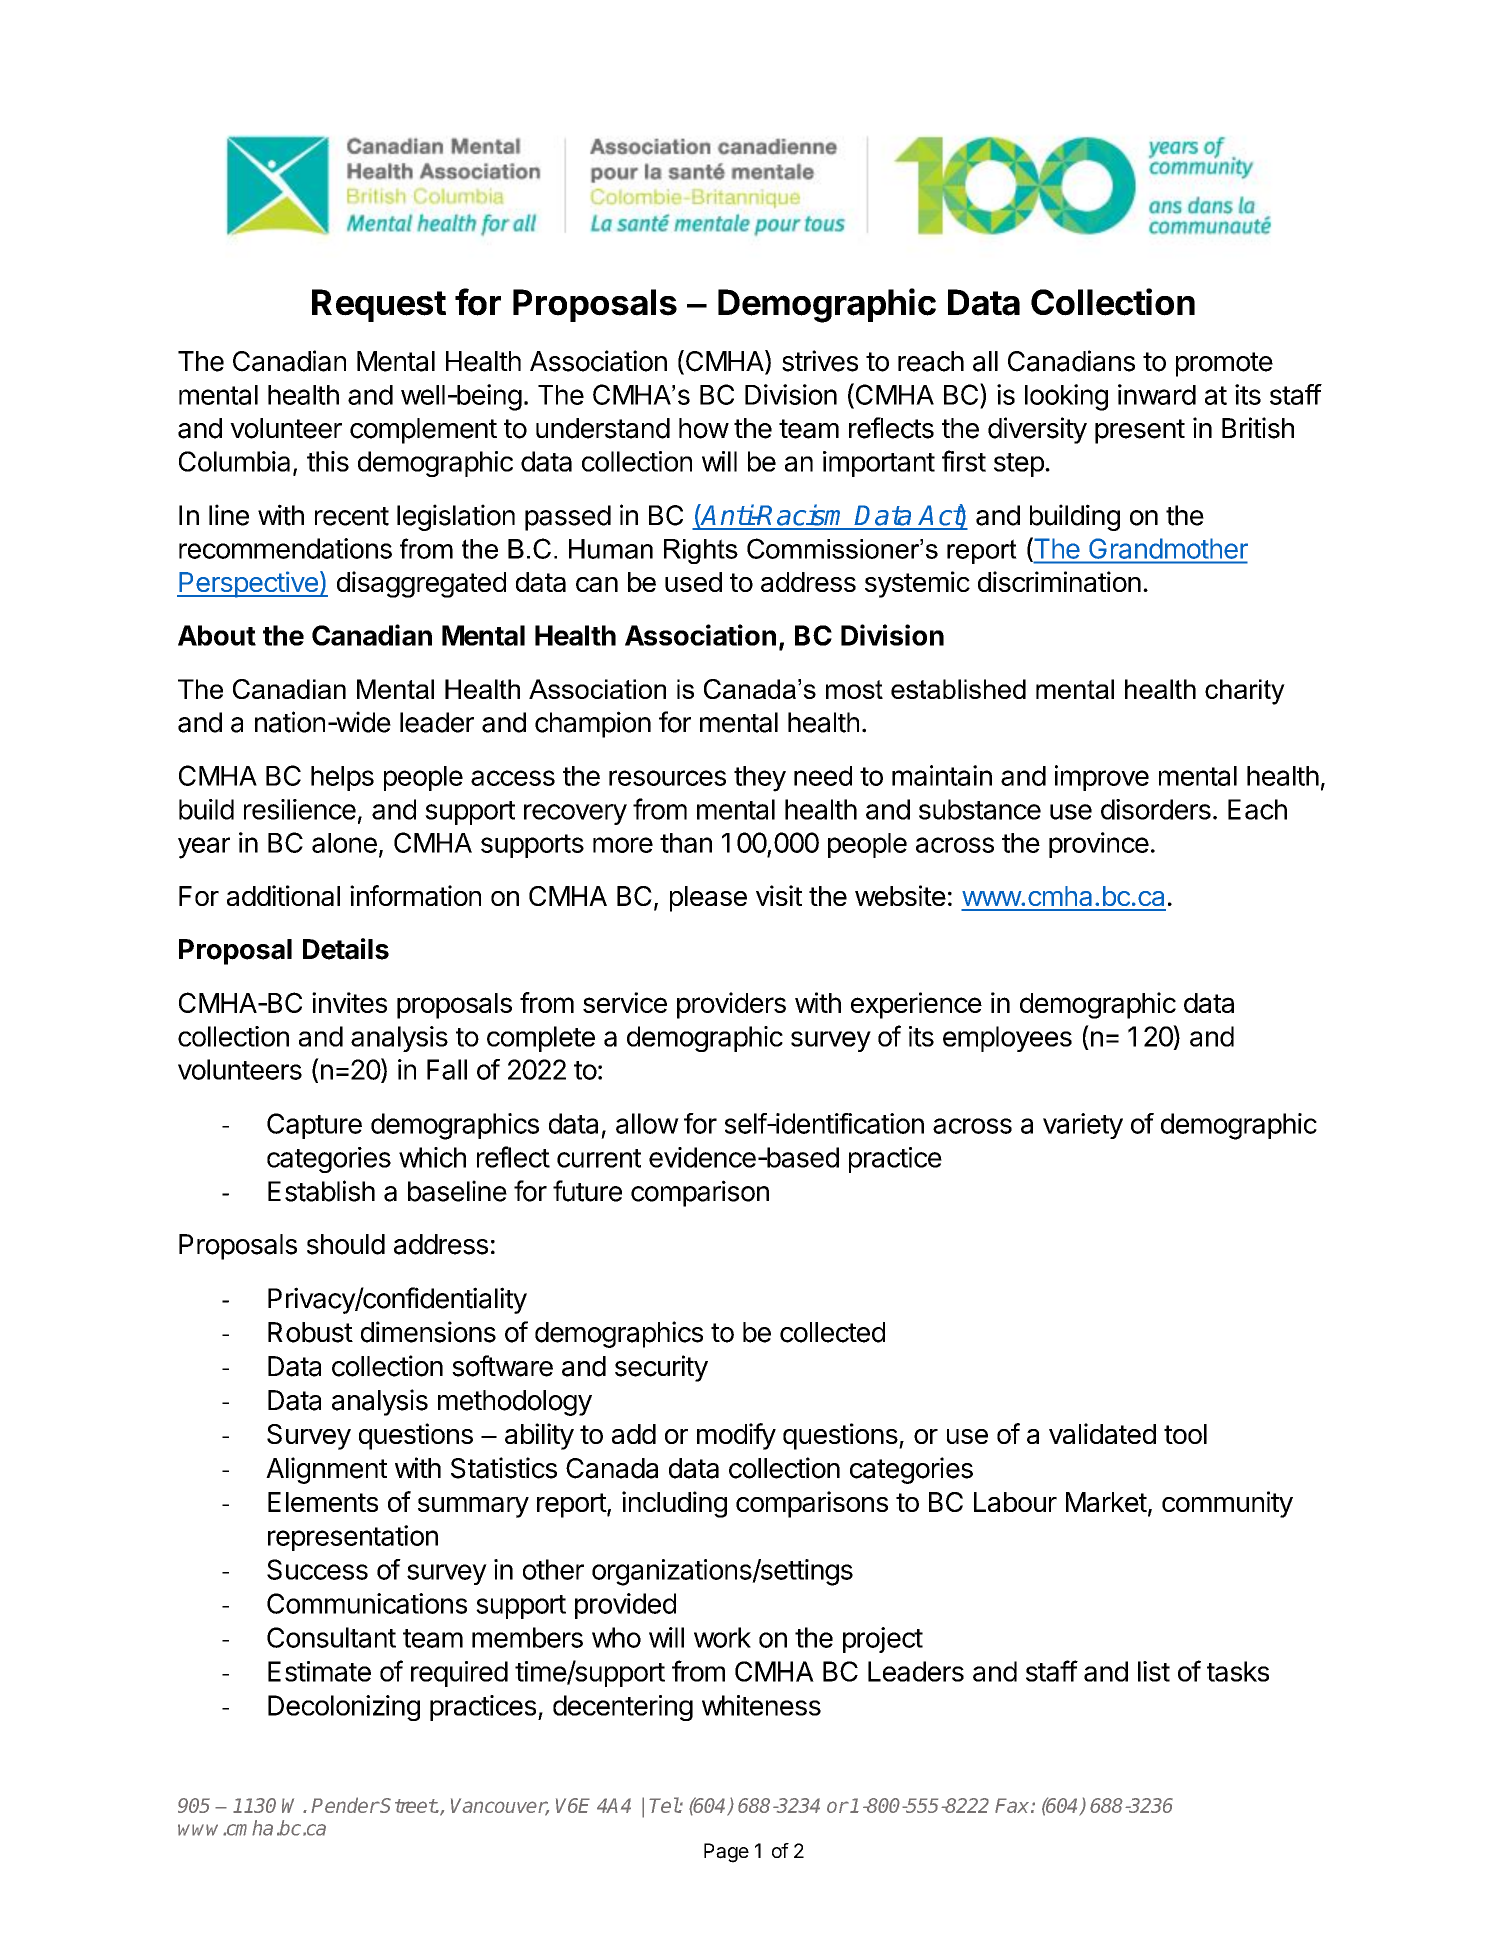 This screenshot has width=1506, height=1949. What do you see at coordinates (731, 1005) in the screenshot?
I see `providers` at bounding box center [731, 1005].
